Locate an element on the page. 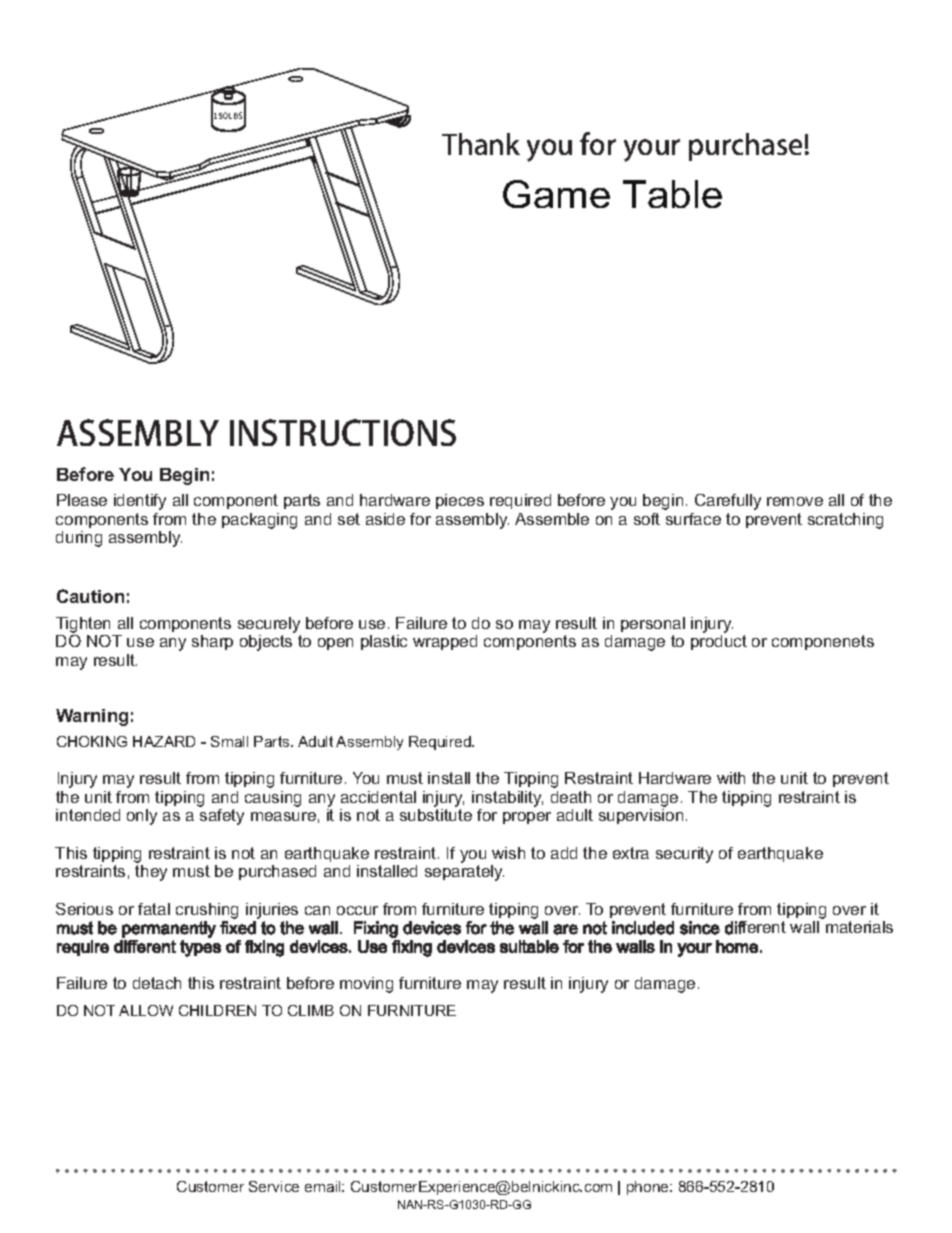 This page has width=952, height=1233. Service is located at coordinates (274, 1186).
